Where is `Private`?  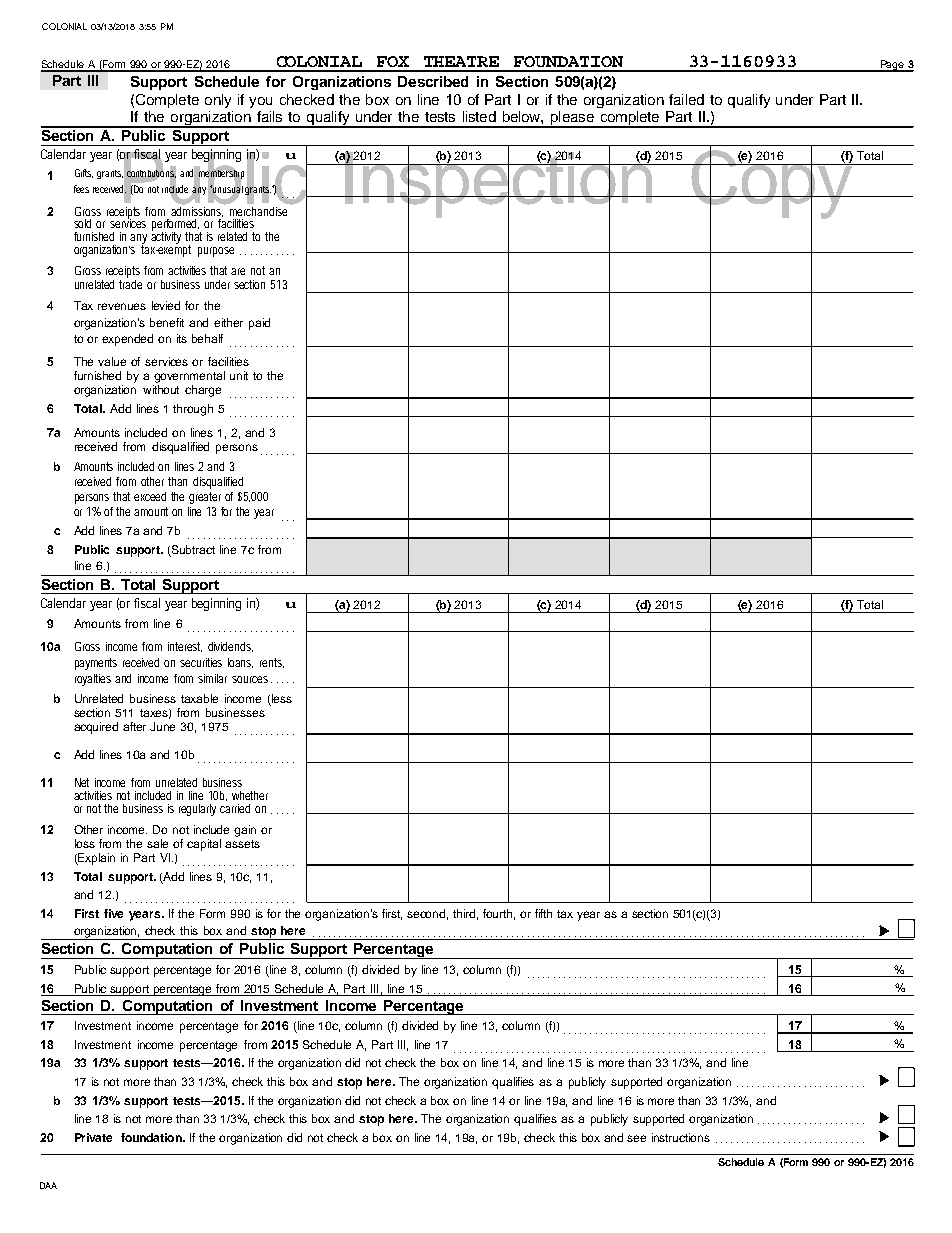
Private is located at coordinates (93, 1137).
